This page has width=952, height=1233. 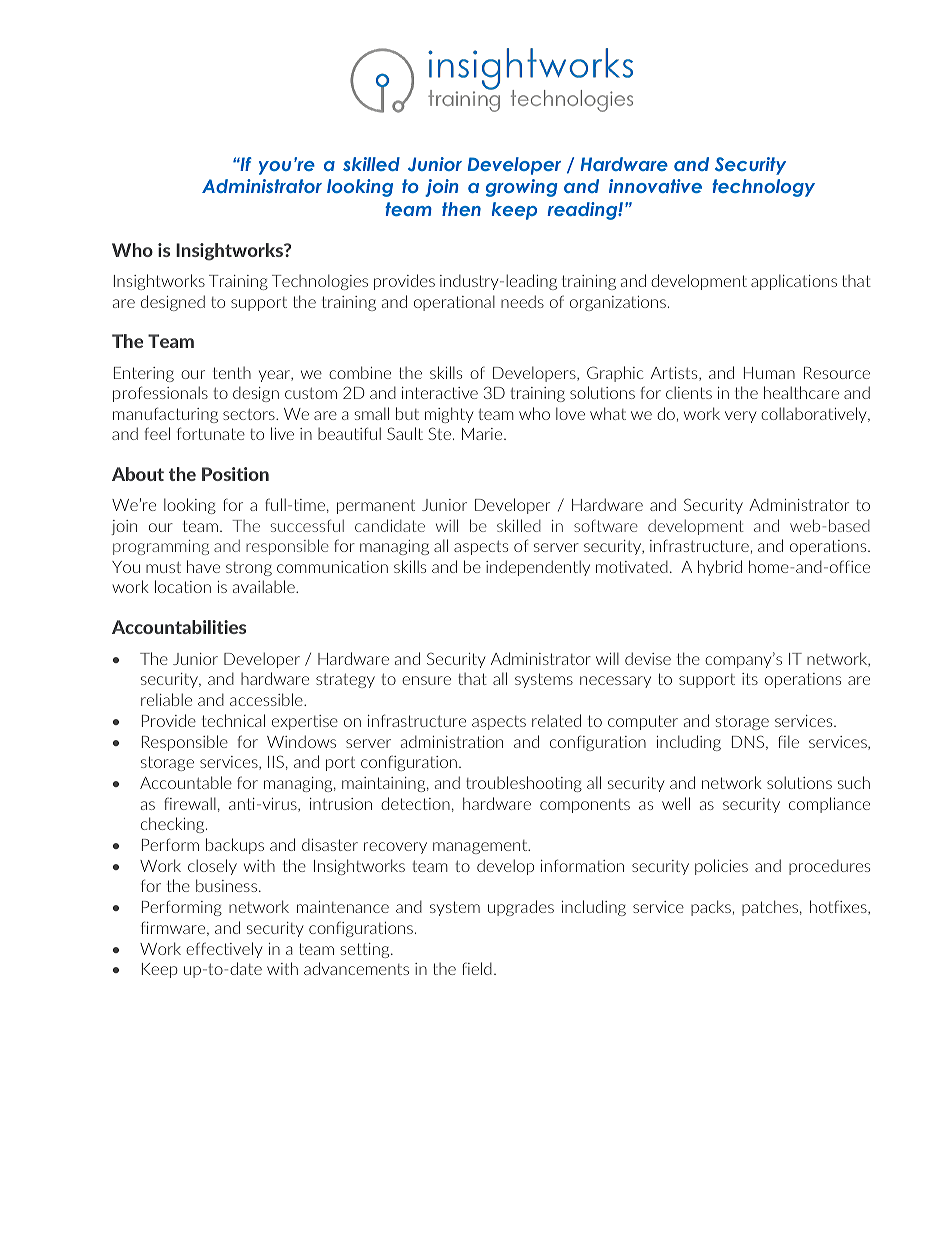 What do you see at coordinates (720, 568) in the page?
I see `hybrid` at bounding box center [720, 568].
